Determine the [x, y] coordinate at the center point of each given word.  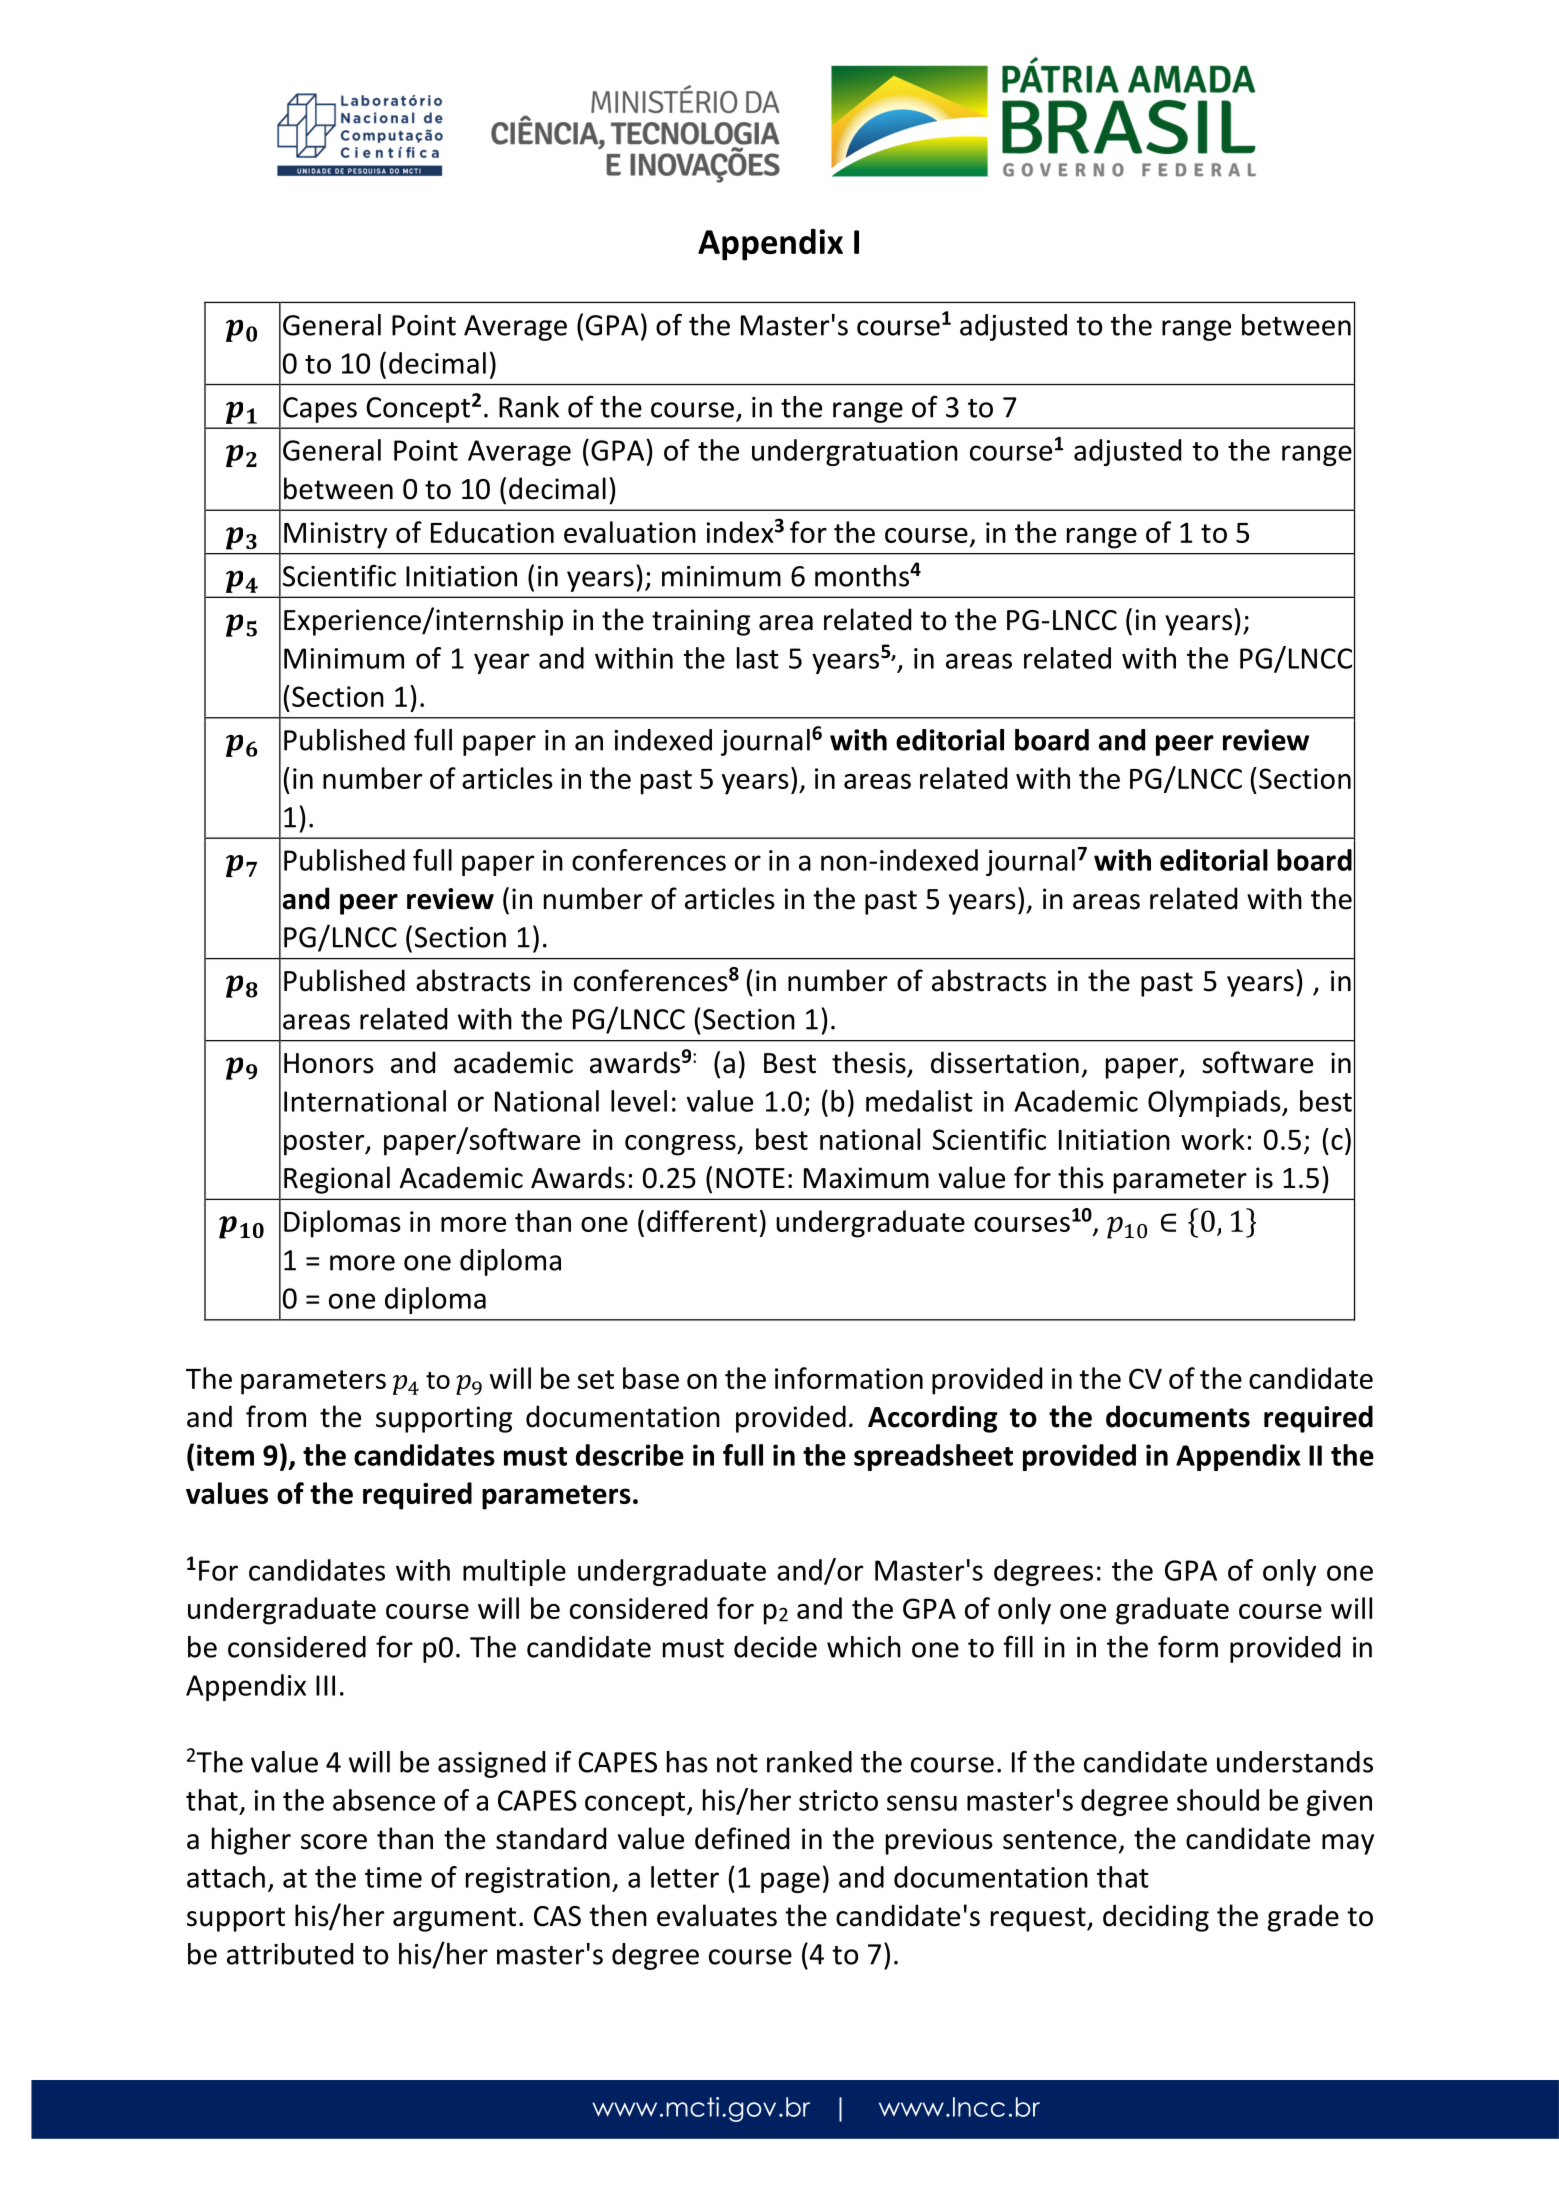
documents [1178, 1416]
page [790, 1882]
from [276, 1416]
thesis [869, 1062]
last [758, 658]
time [393, 1877]
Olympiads [1215, 1103]
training [701, 622]
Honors [329, 1063]
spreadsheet [933, 1457]
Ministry [335, 535]
